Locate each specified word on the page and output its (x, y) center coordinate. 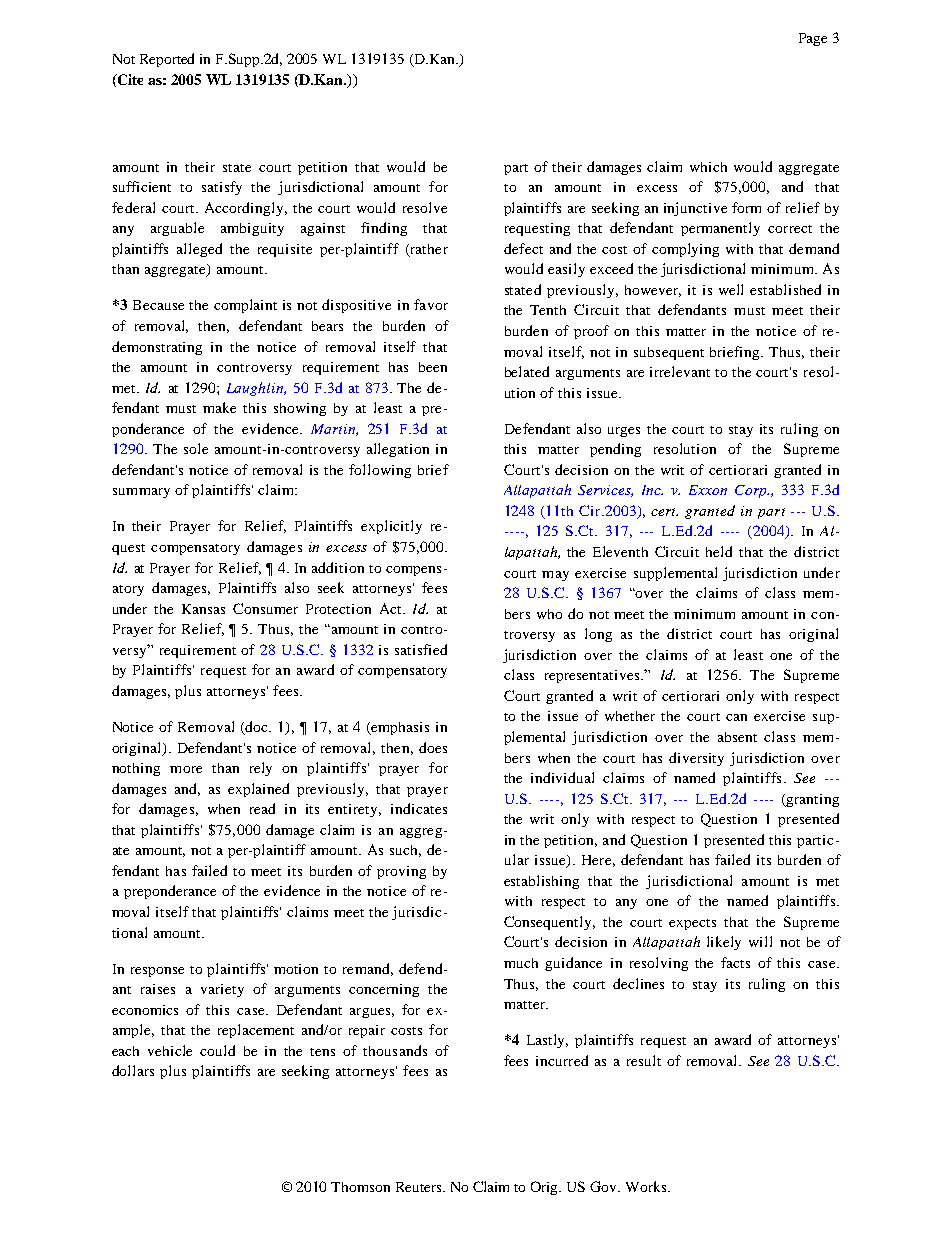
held (719, 551)
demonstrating (157, 348)
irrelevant (680, 371)
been (433, 367)
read (262, 808)
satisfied (421, 649)
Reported (167, 60)
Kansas (203, 609)
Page (813, 39)
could (217, 1050)
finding (384, 229)
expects (692, 924)
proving (401, 872)
